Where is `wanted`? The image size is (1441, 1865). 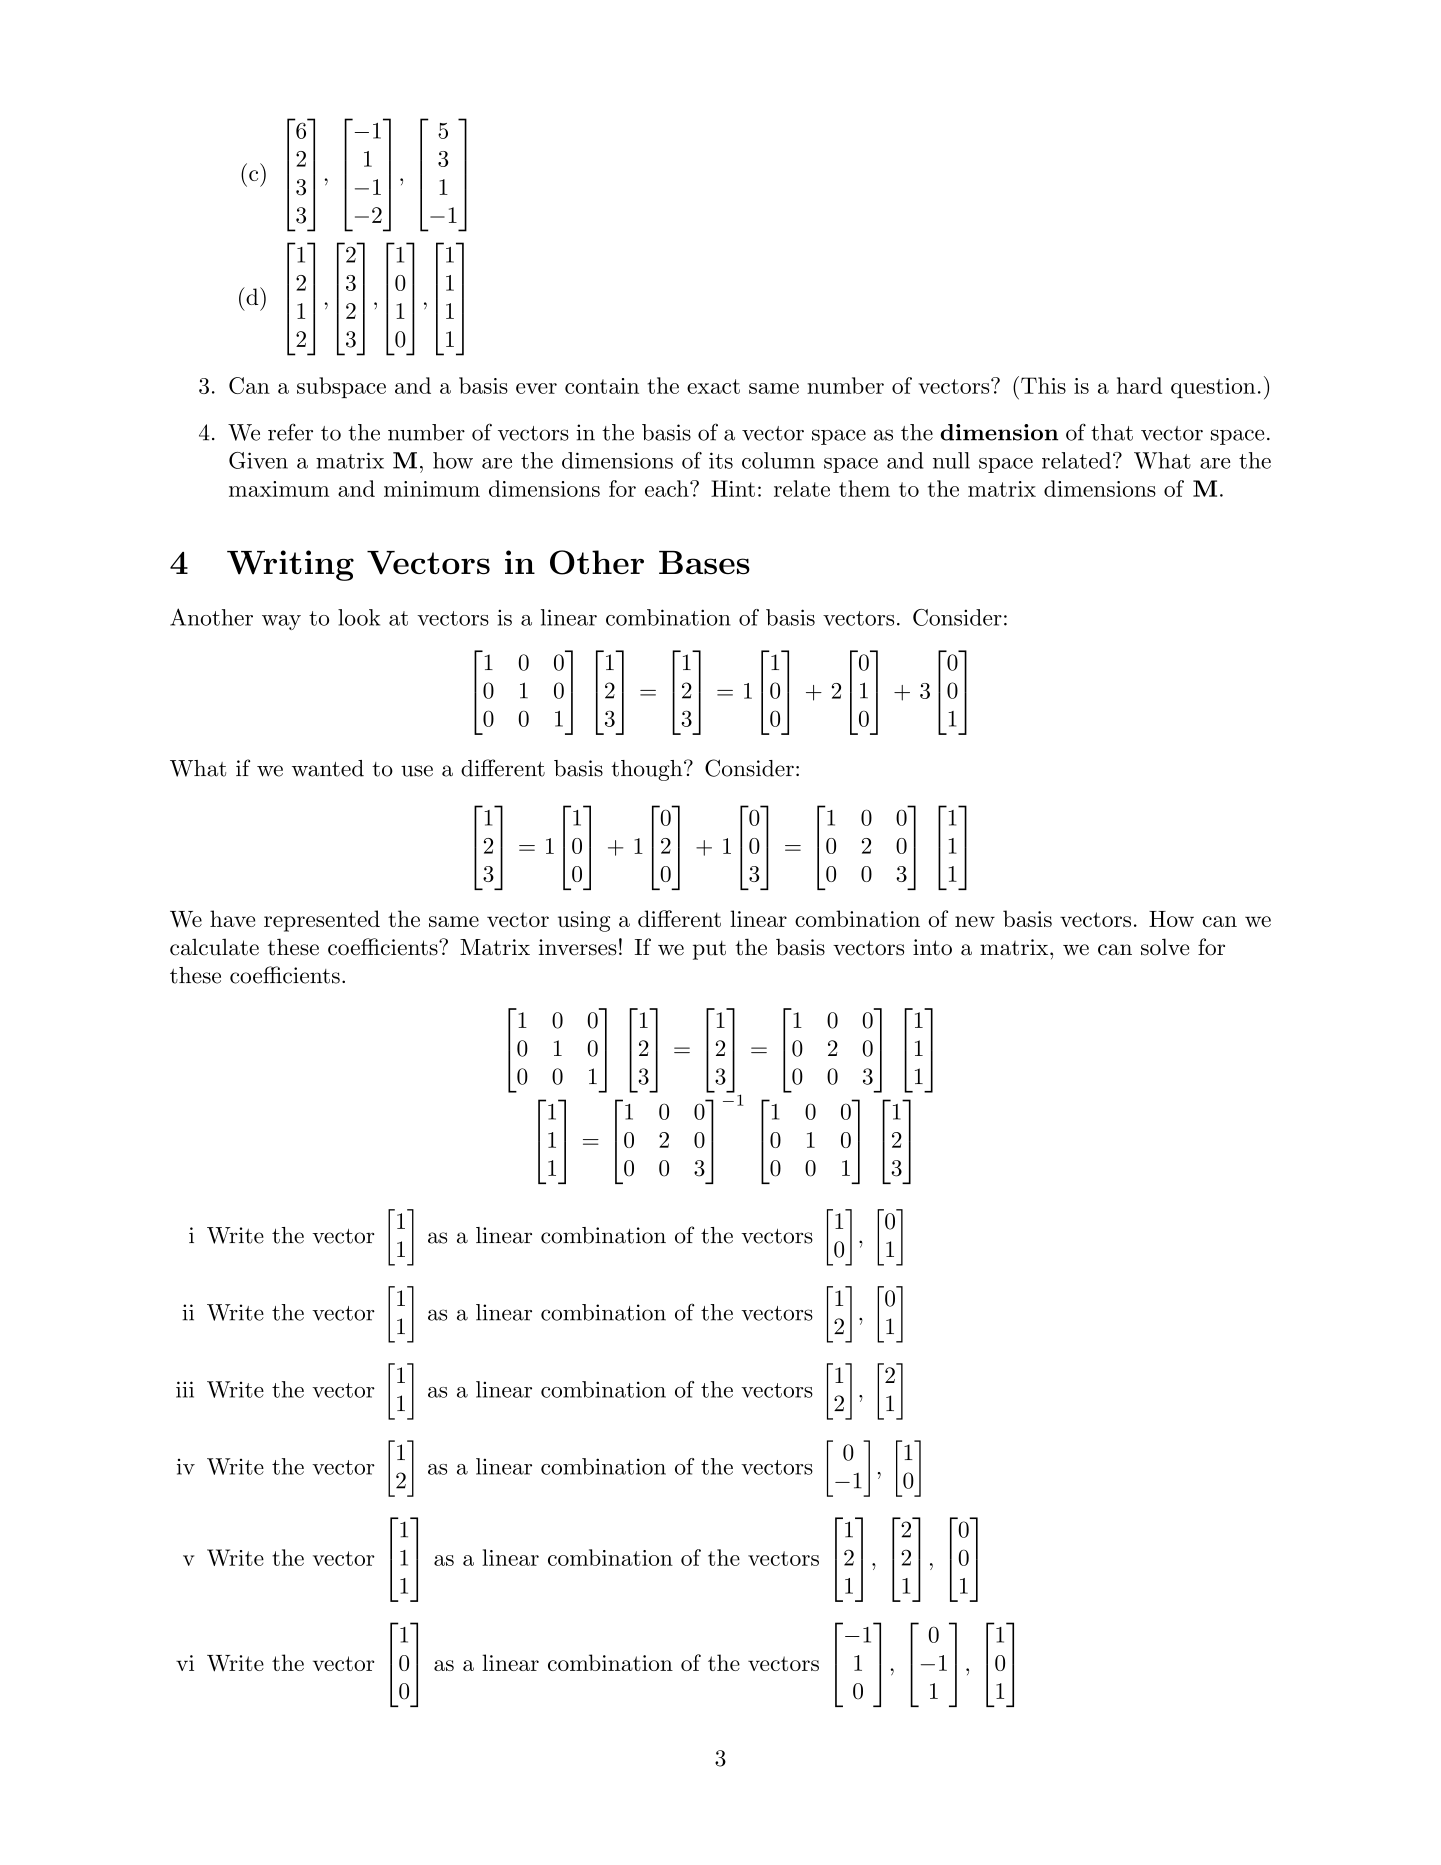
wanted is located at coordinates (328, 768).
